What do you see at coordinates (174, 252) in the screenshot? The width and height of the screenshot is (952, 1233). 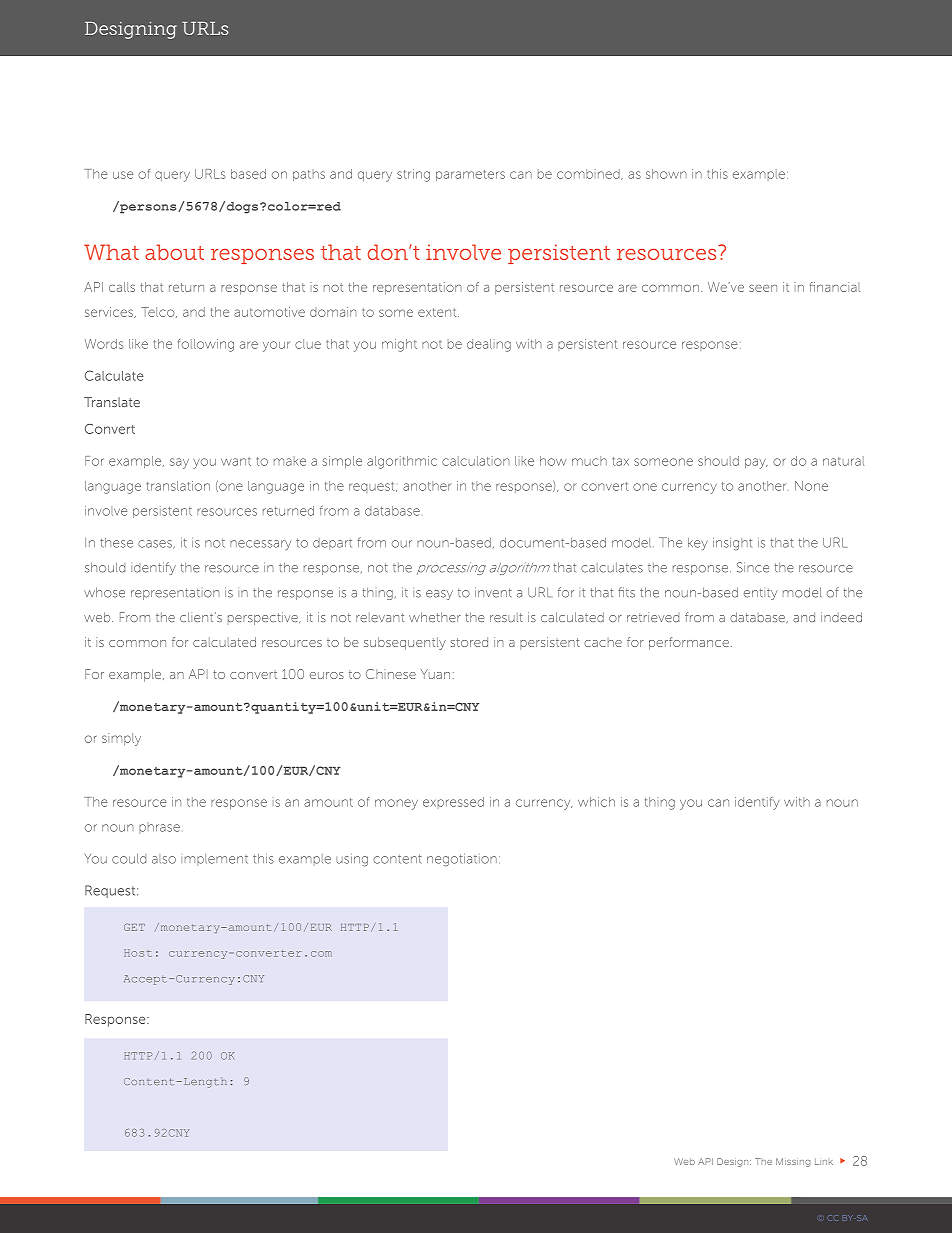 I see `about` at bounding box center [174, 252].
